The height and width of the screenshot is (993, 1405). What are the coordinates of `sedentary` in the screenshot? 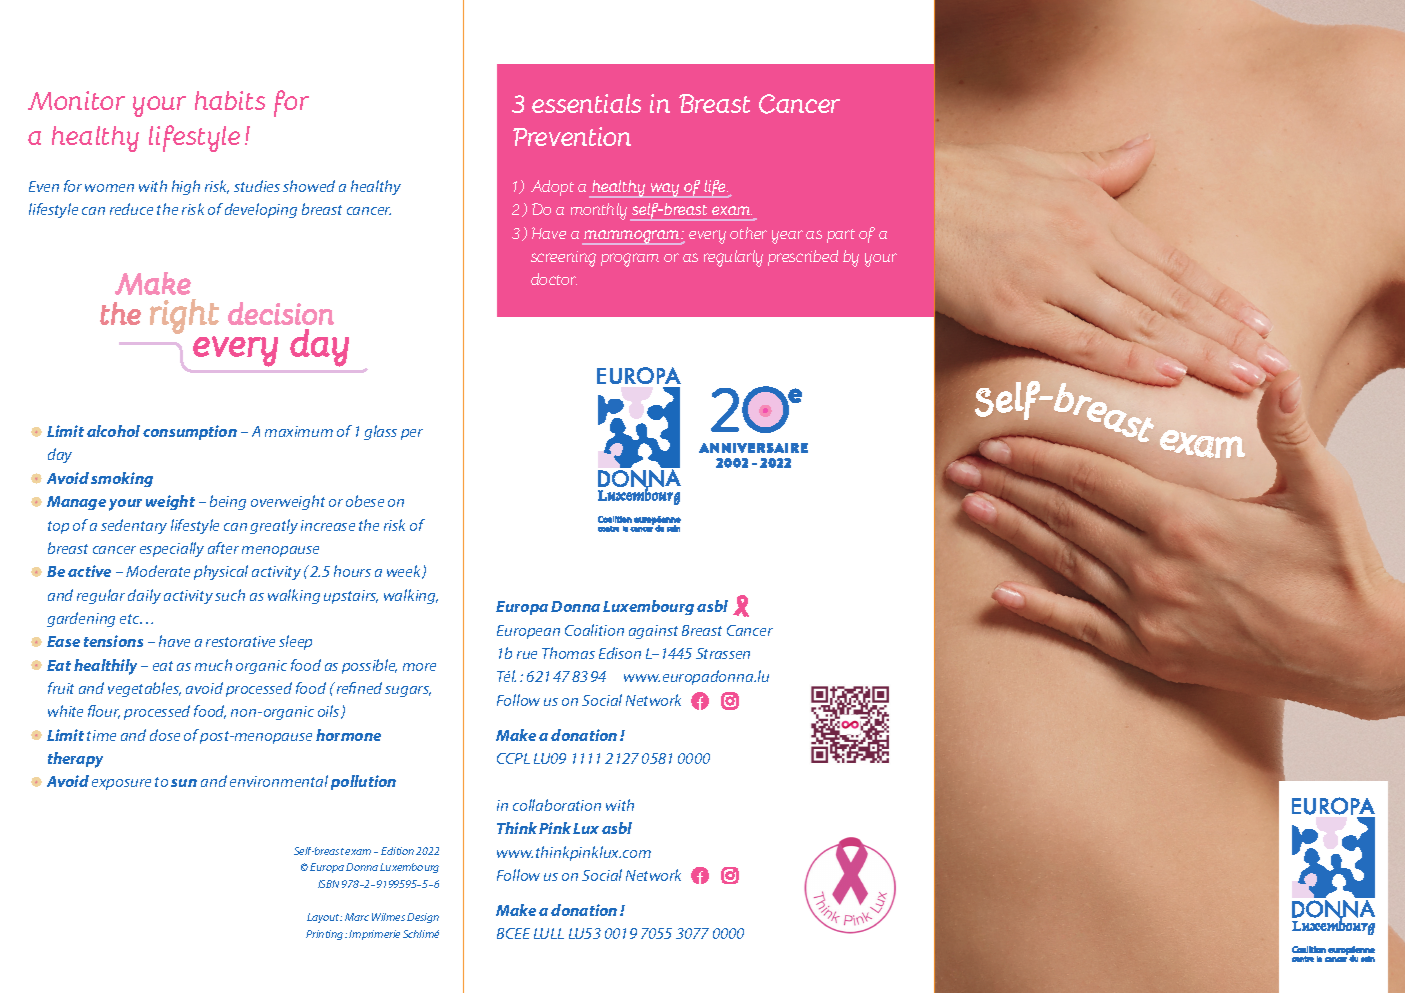 It's located at (134, 526).
